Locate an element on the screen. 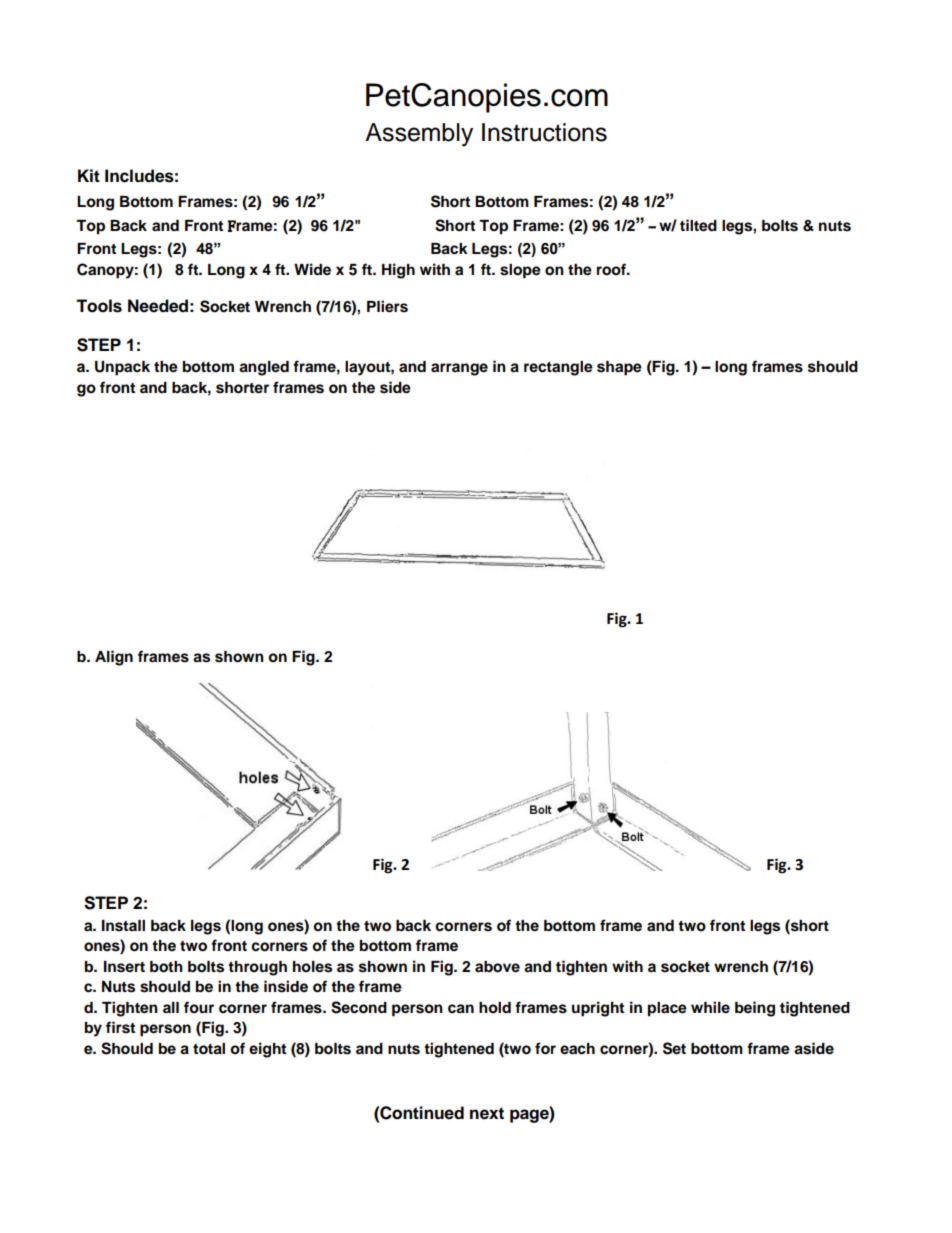 Image resolution: width=952 pixels, height=1233 pixels. holes is located at coordinates (312, 967).
